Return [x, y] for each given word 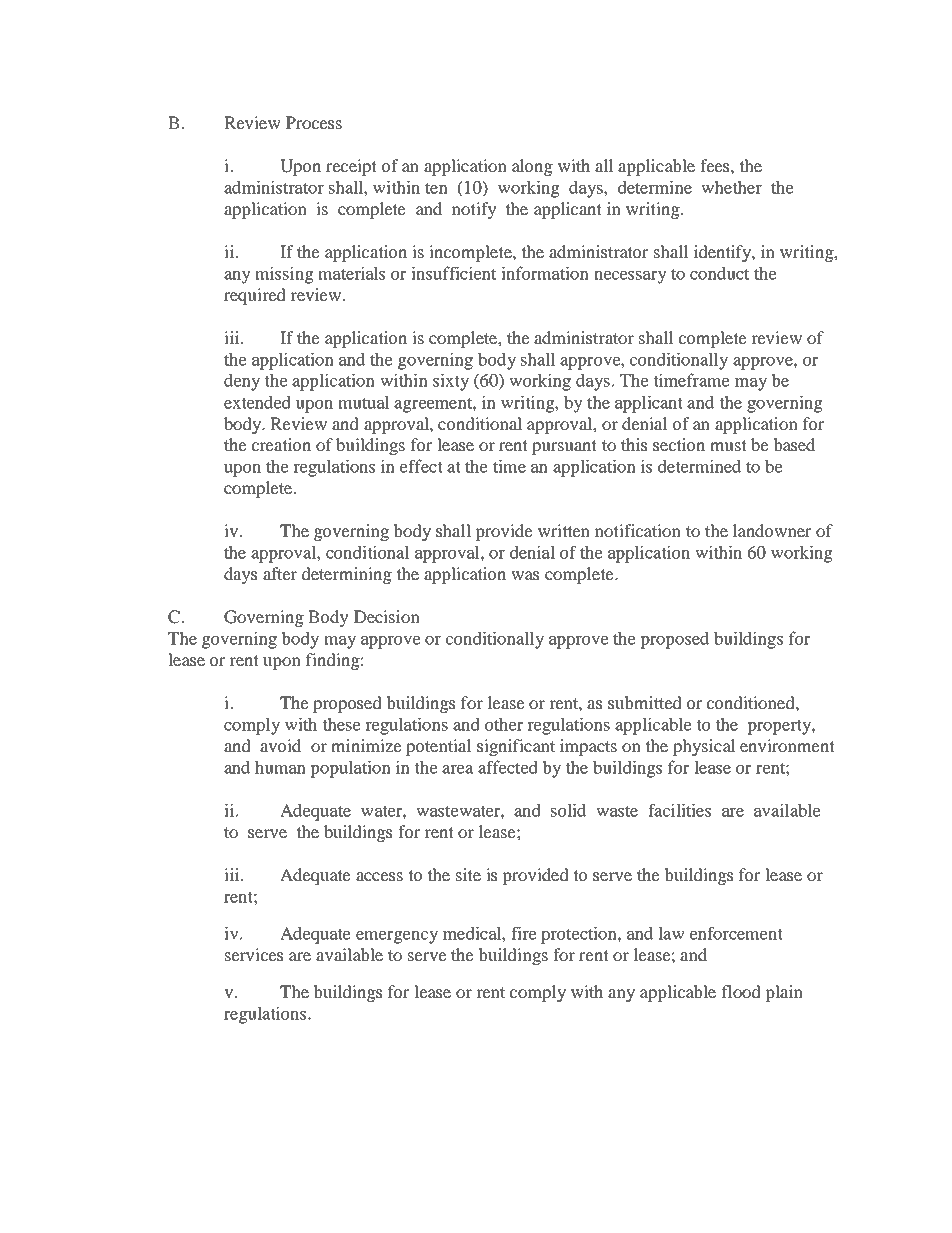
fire [524, 933]
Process [314, 122]
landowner [772, 530]
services [254, 954]
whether [731, 187]
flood [741, 991]
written [564, 530]
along [532, 167]
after [280, 573]
